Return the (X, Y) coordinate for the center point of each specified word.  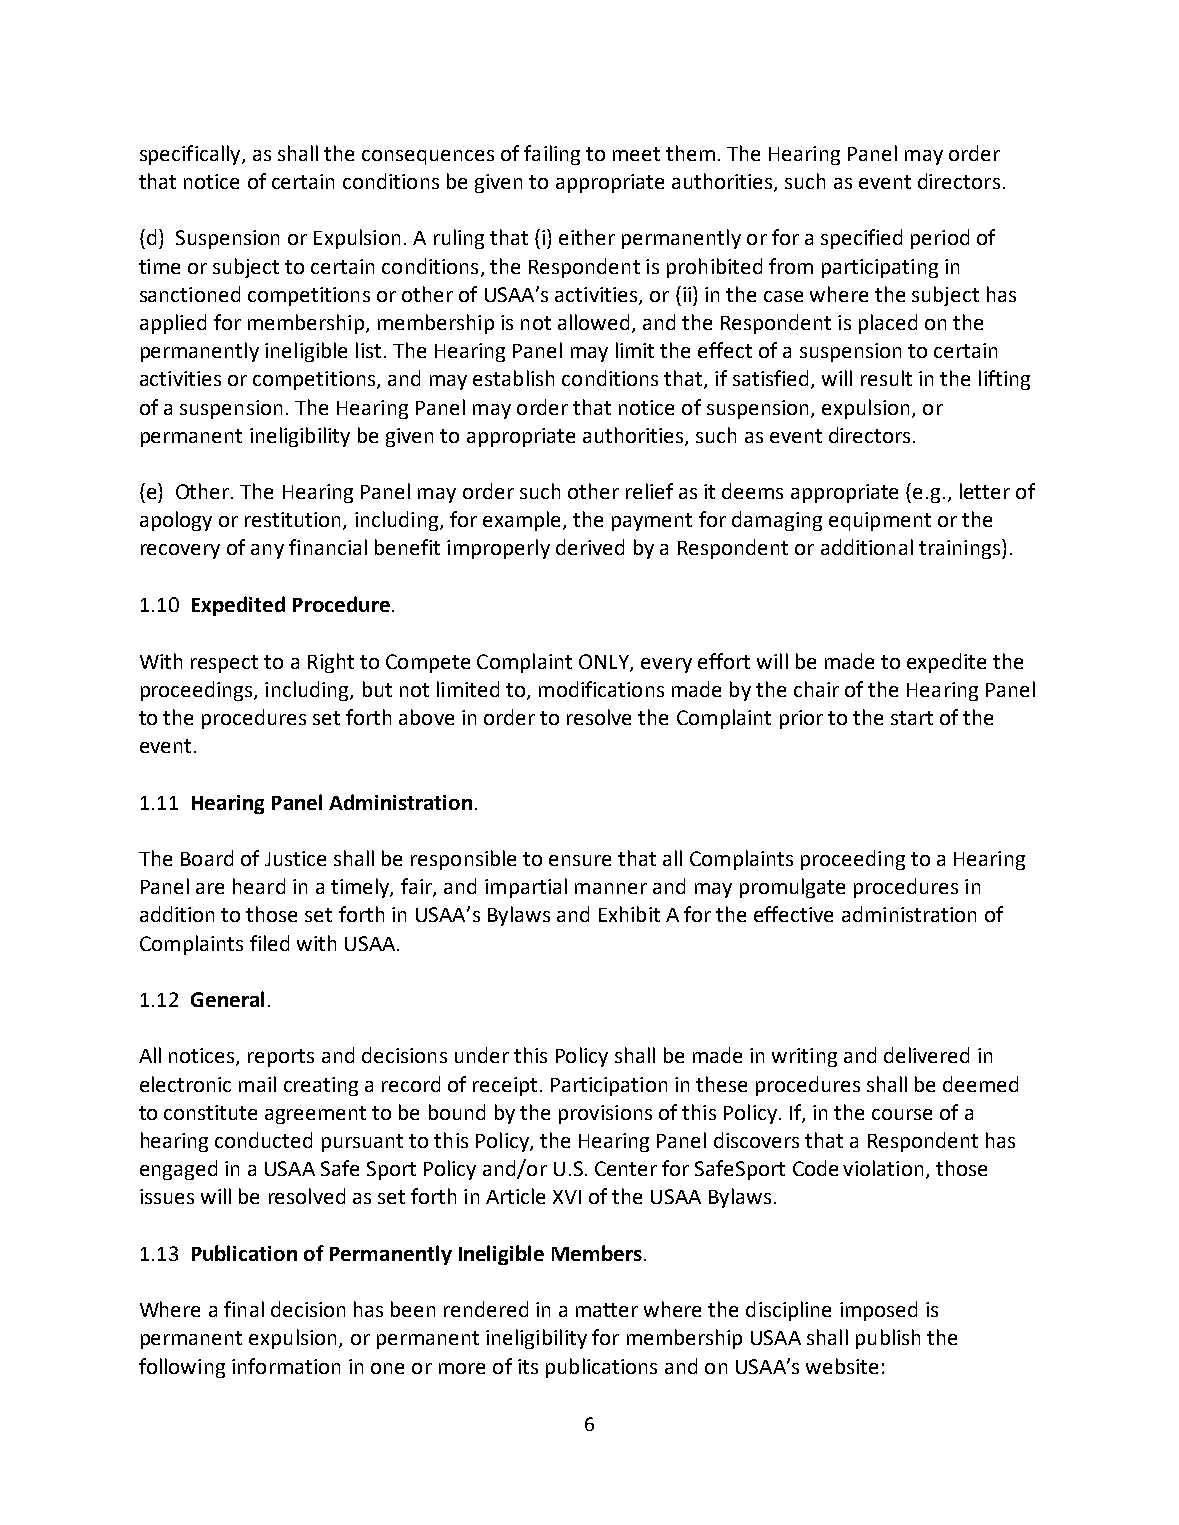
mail (257, 1084)
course (902, 1114)
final (244, 1309)
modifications (601, 689)
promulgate (792, 888)
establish (513, 378)
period (940, 239)
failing (552, 155)
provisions (605, 1114)
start (912, 718)
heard (259, 886)
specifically (191, 155)
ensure (580, 860)
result (886, 378)
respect (224, 664)
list (368, 350)
